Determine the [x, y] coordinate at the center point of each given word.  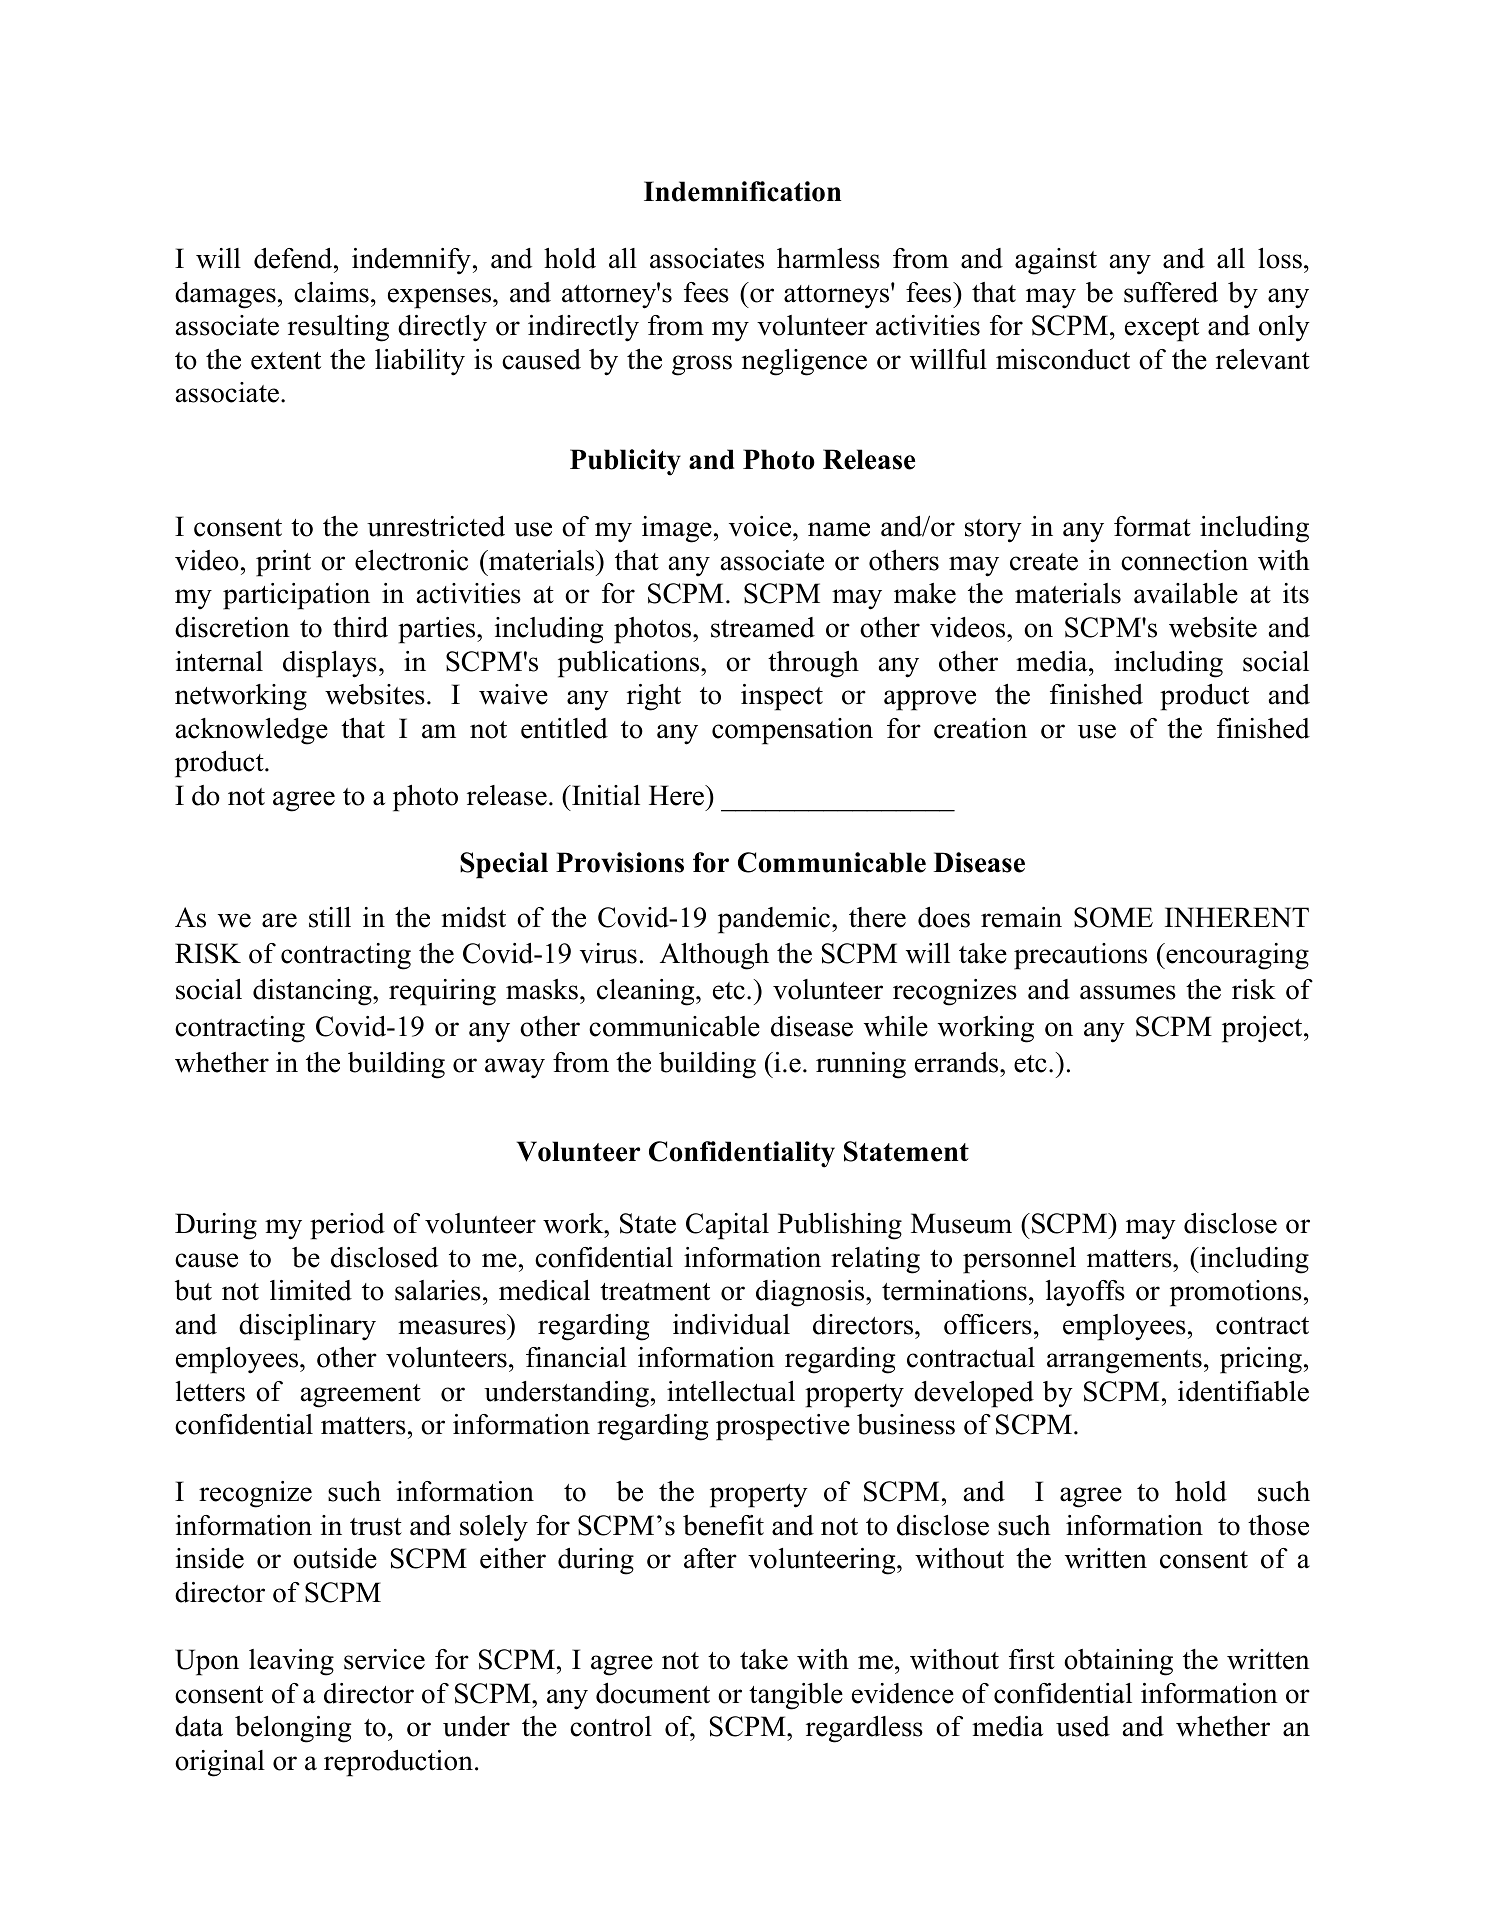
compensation [792, 731]
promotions [1236, 1293]
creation [980, 728]
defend [294, 258]
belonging [293, 1729]
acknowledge [252, 731]
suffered [1171, 292]
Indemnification [742, 191]
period [347, 1226]
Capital [727, 1226]
